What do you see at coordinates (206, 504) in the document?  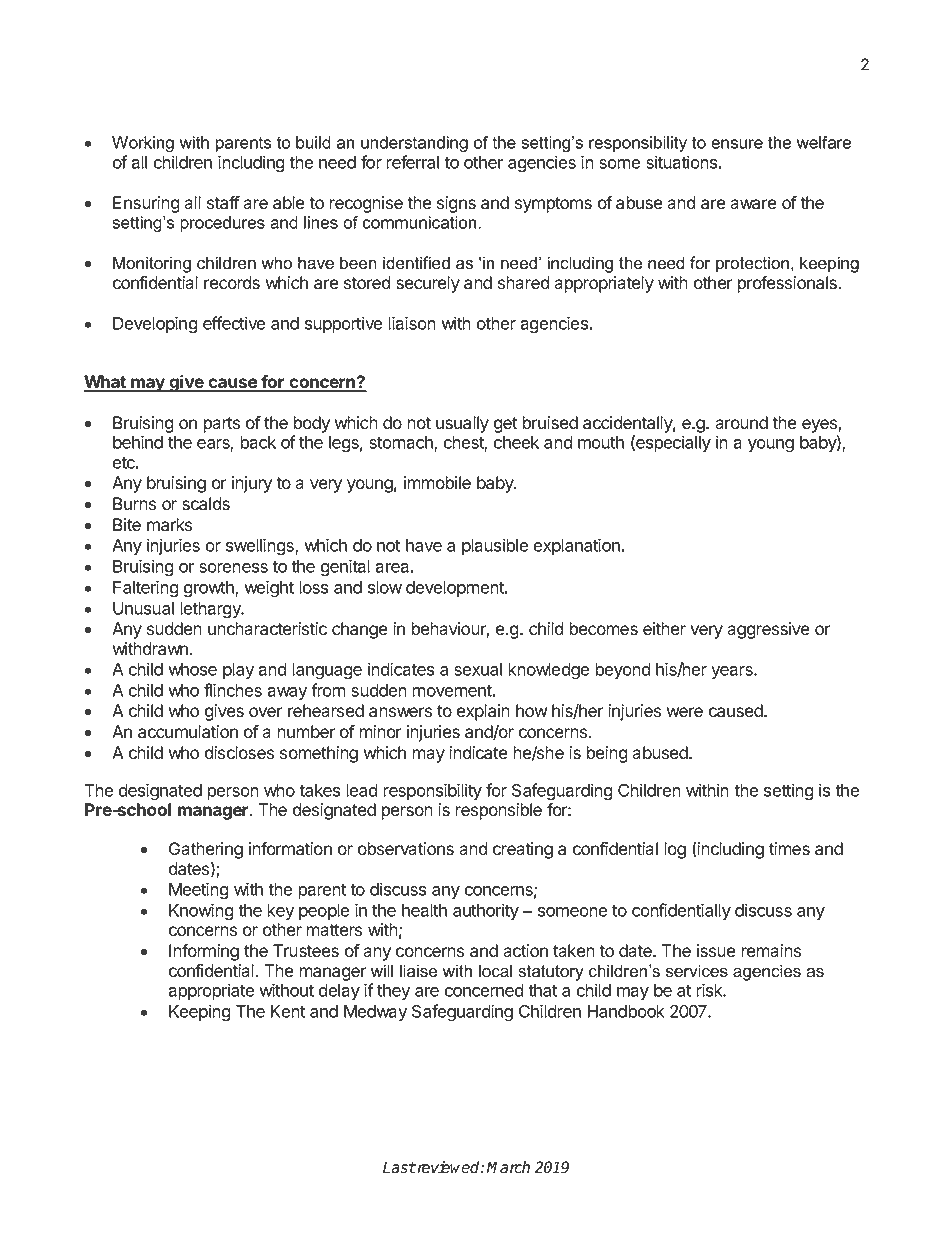 I see `scalds` at bounding box center [206, 504].
